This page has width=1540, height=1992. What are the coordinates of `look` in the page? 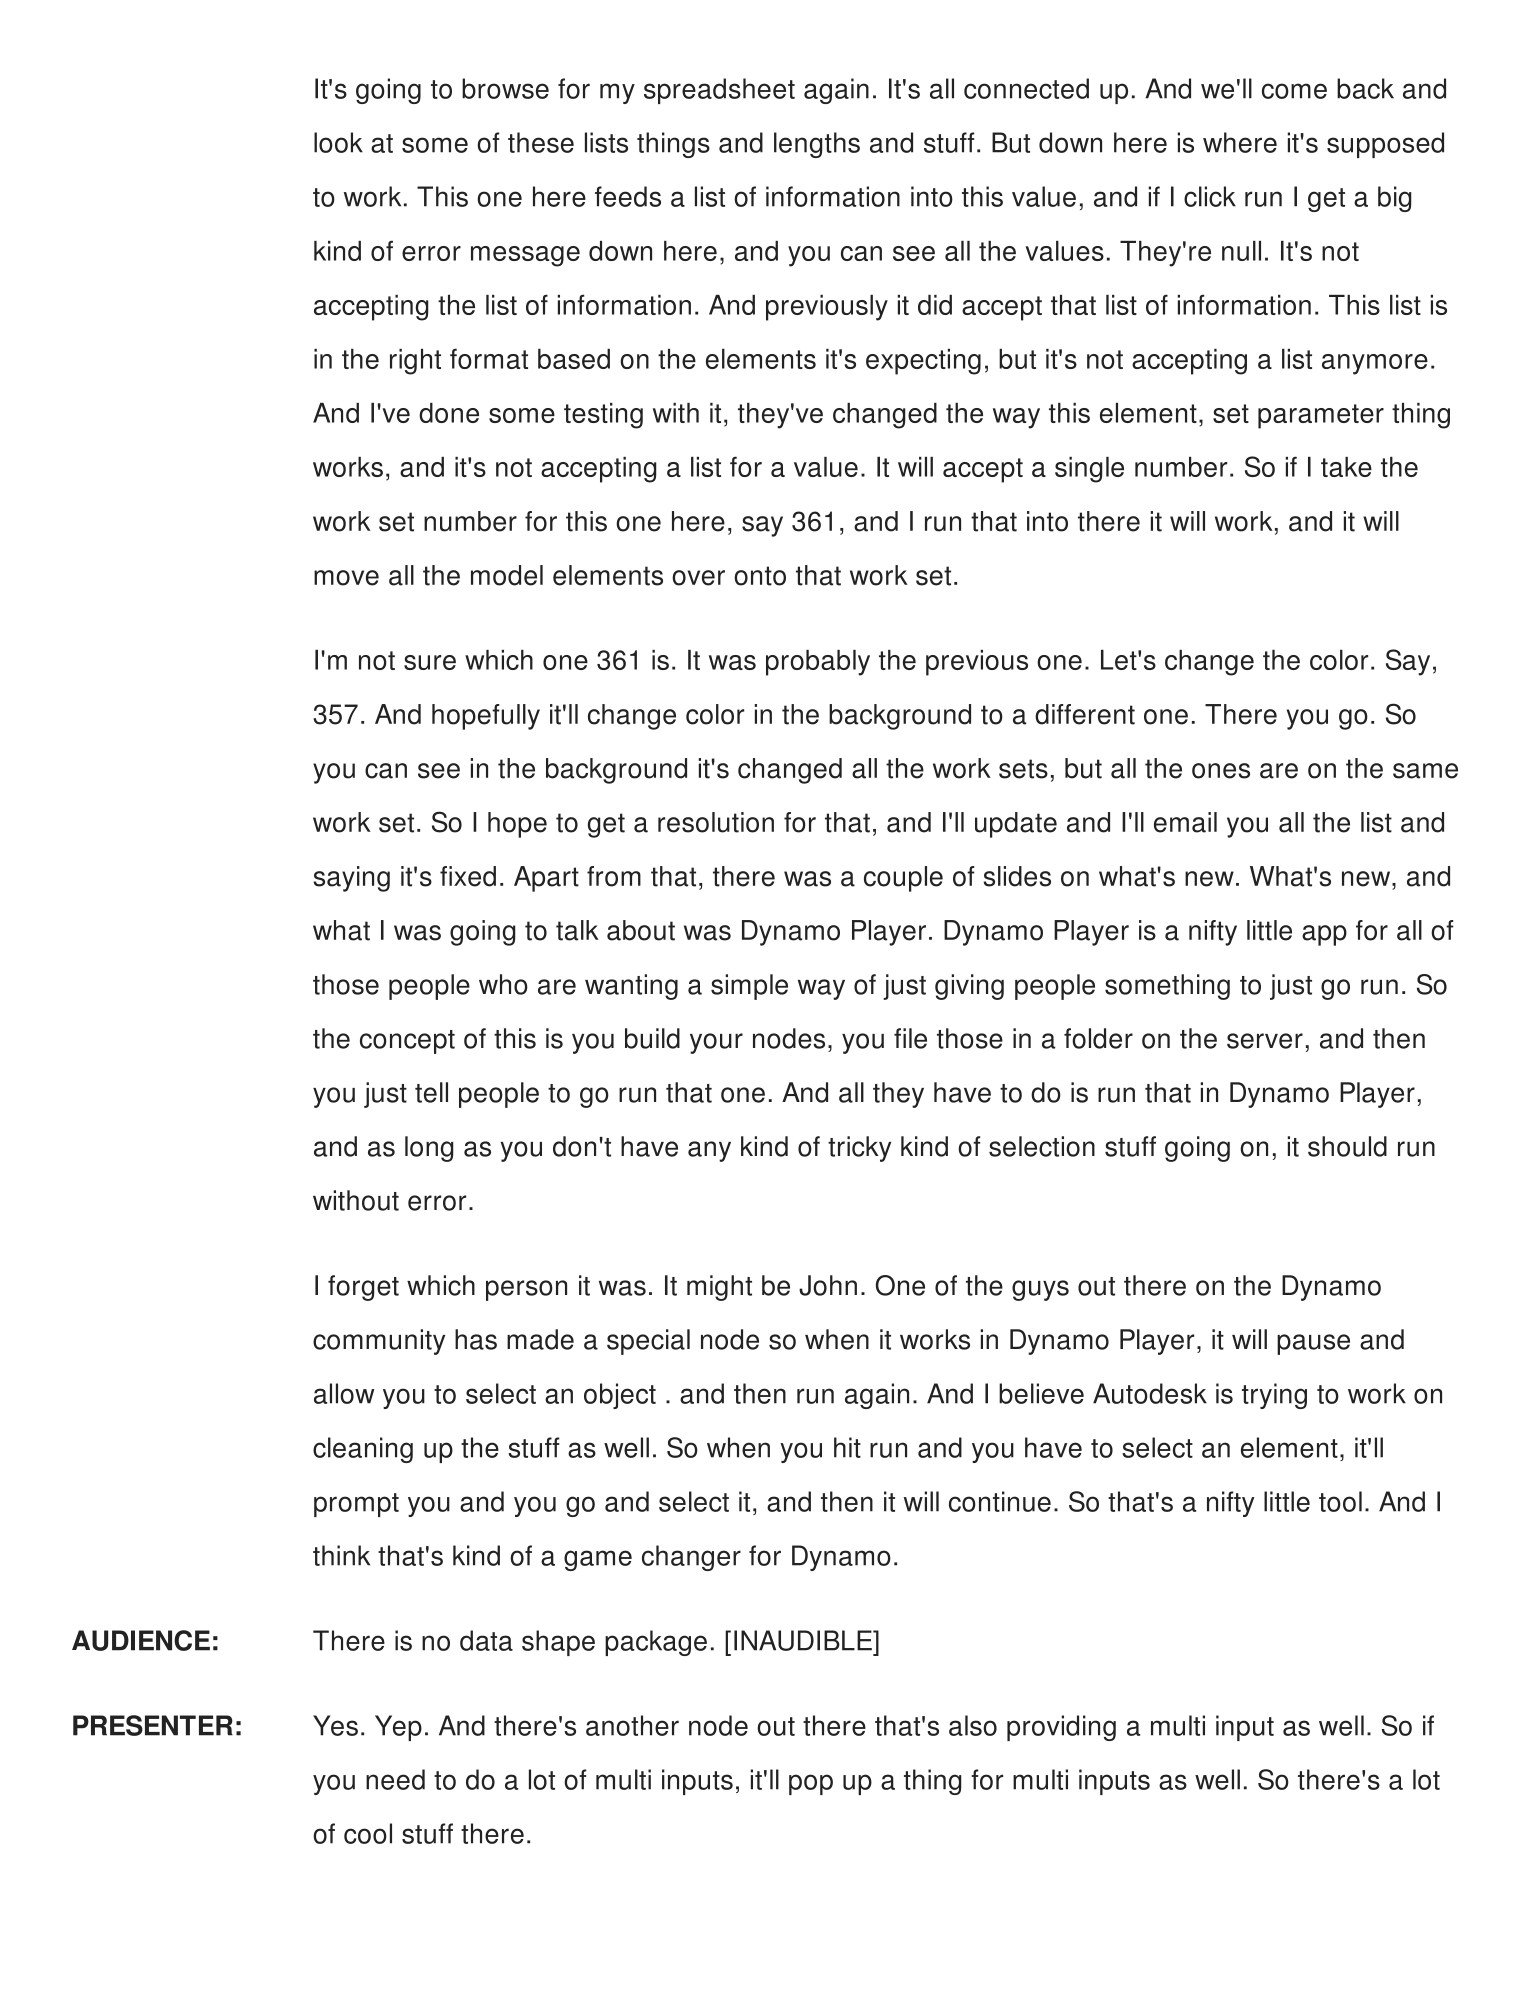 It's located at (338, 142).
